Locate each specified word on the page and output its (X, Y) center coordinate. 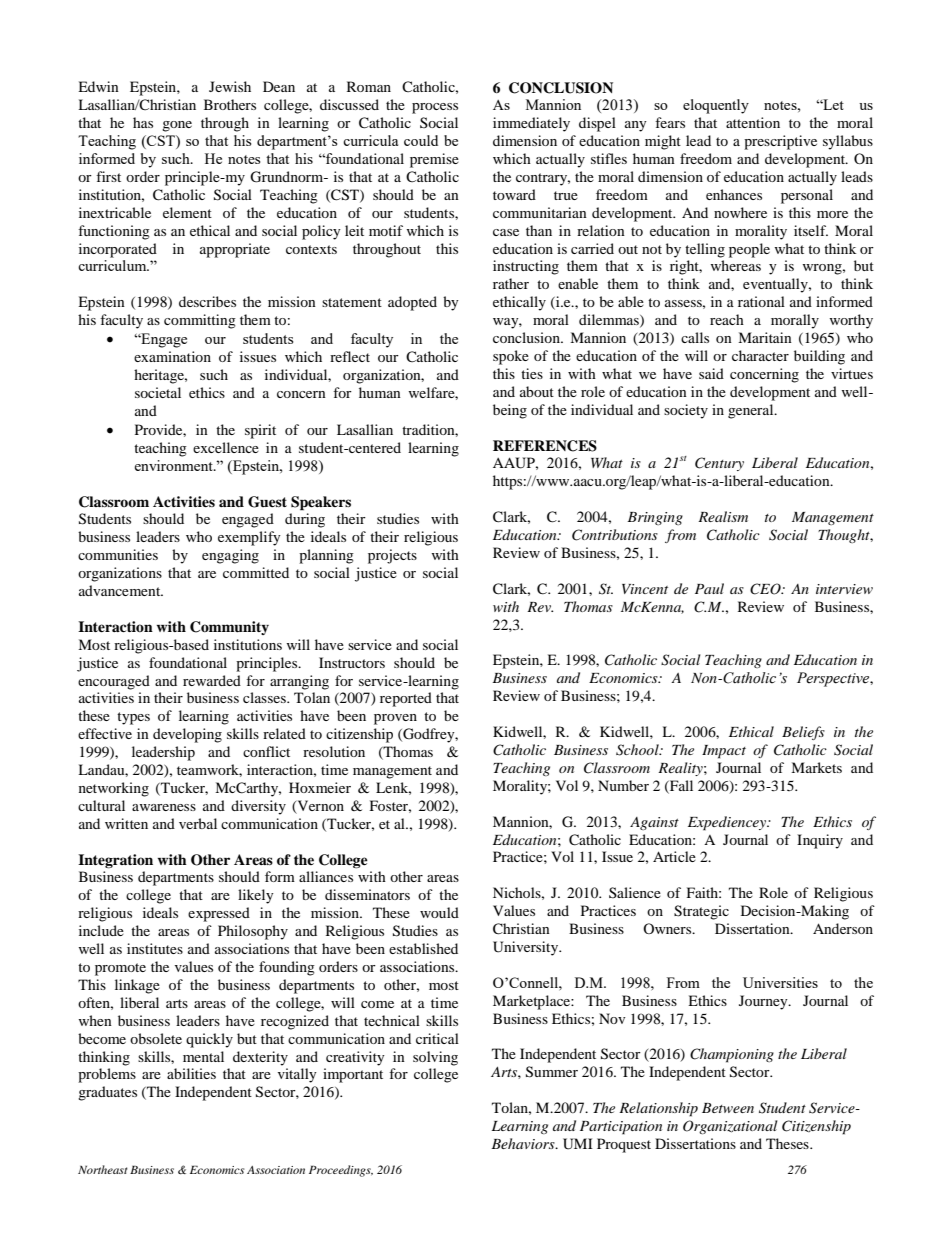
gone (177, 126)
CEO (766, 589)
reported (406, 699)
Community (229, 628)
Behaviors (524, 1143)
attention (753, 122)
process (435, 108)
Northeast (103, 1169)
